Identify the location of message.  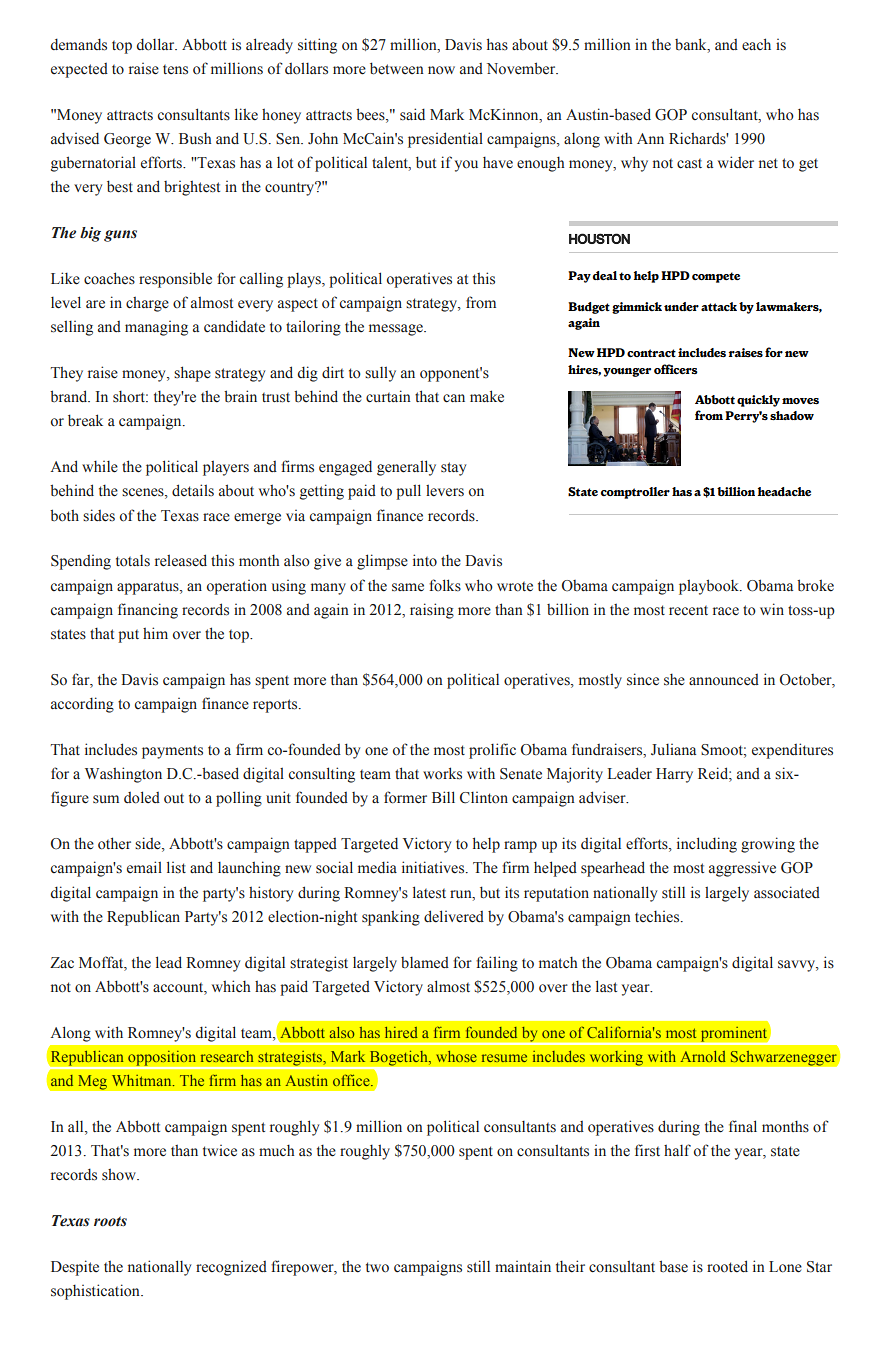
(397, 330).
